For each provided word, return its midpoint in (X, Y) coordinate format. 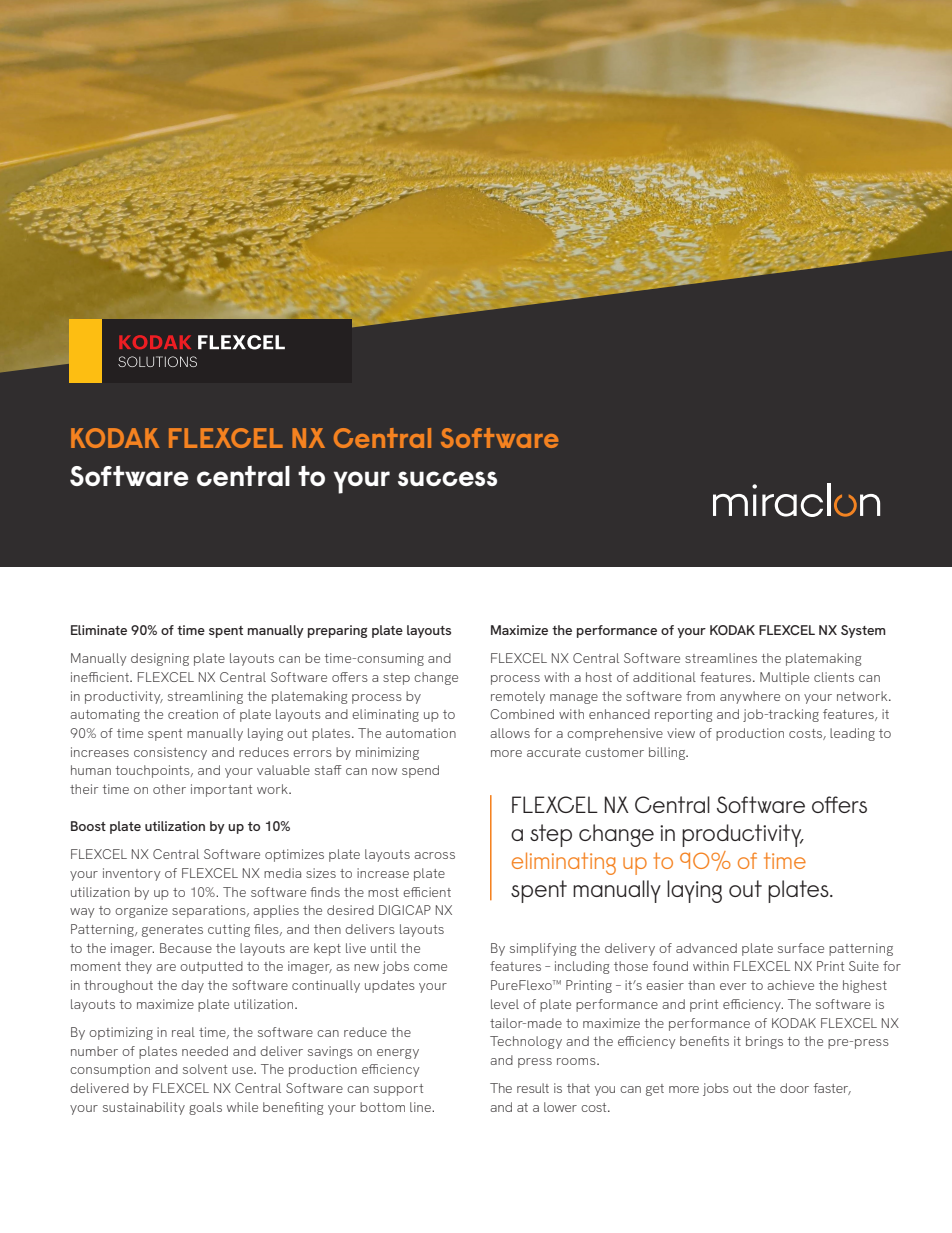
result (533, 1088)
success (447, 478)
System (863, 631)
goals (205, 1108)
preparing (338, 631)
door (794, 1088)
